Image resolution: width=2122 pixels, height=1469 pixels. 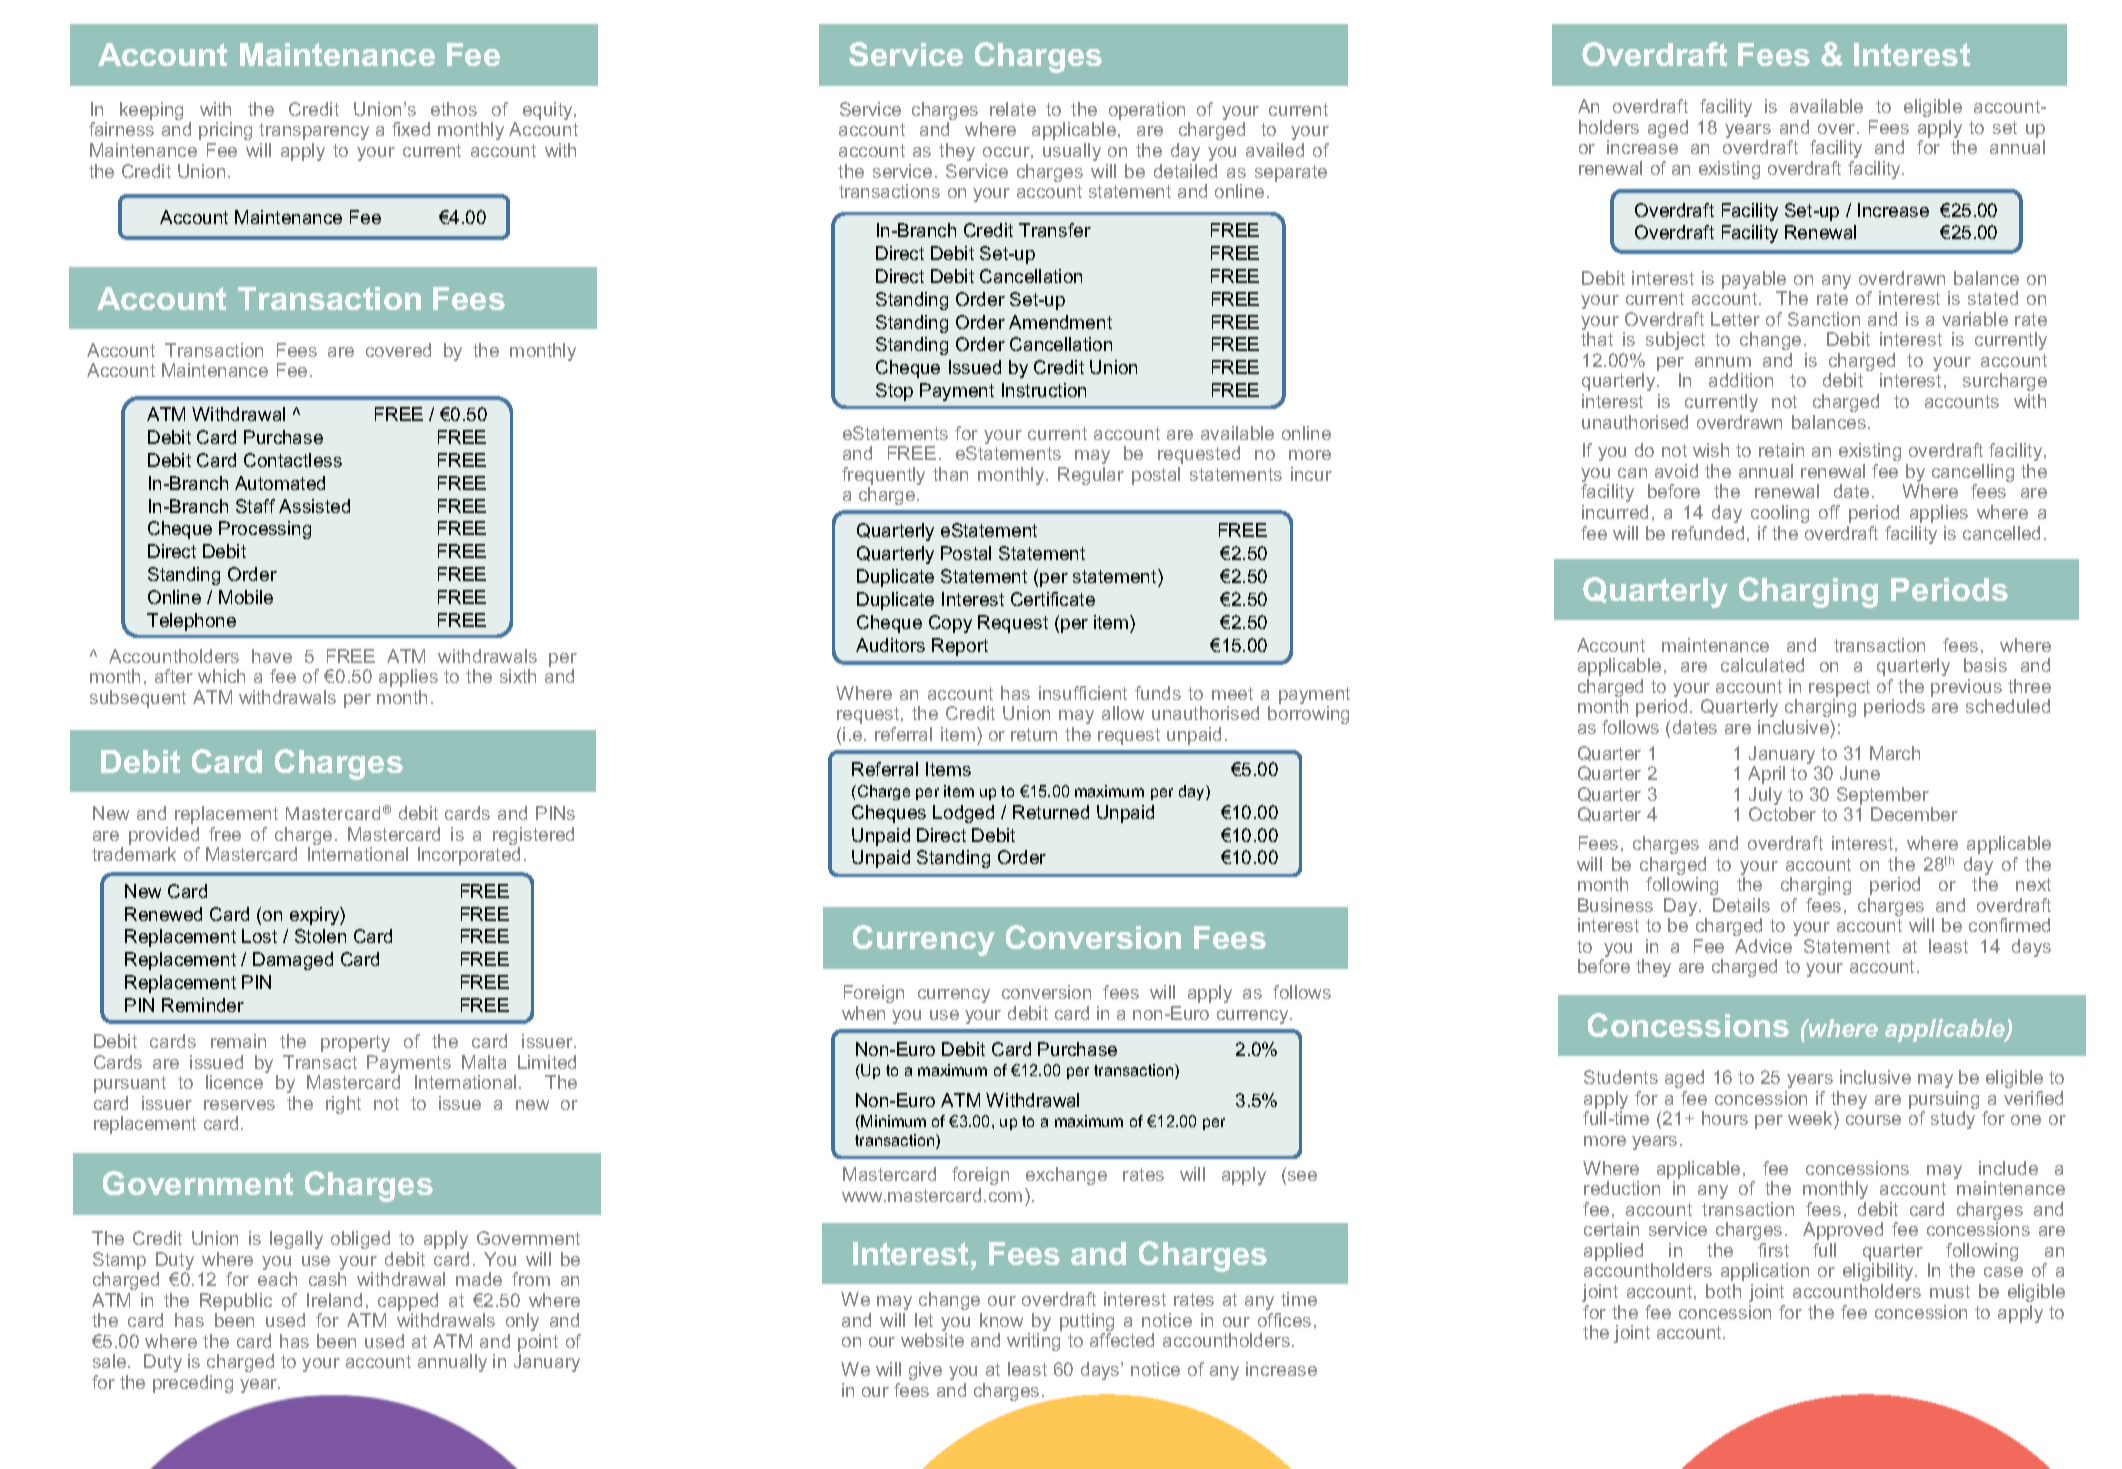 What do you see at coordinates (1895, 753) in the screenshot?
I see `March` at bounding box center [1895, 753].
